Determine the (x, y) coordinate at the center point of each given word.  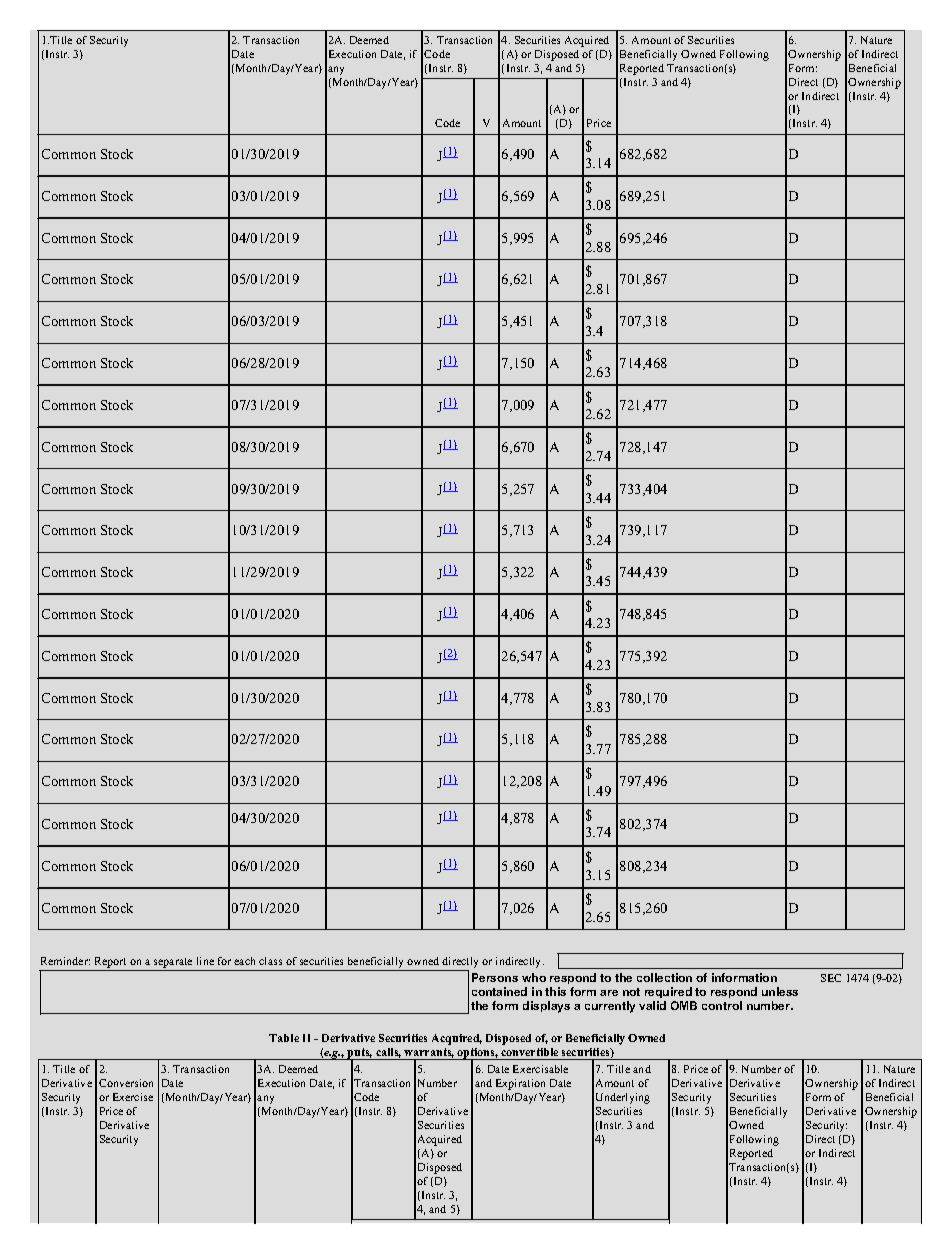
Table (284, 1038)
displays (546, 1007)
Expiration (520, 1084)
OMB (684, 1005)
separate (173, 963)
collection (664, 977)
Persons (495, 977)
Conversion (126, 1083)
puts (359, 1054)
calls (388, 1053)
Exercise (133, 1097)
